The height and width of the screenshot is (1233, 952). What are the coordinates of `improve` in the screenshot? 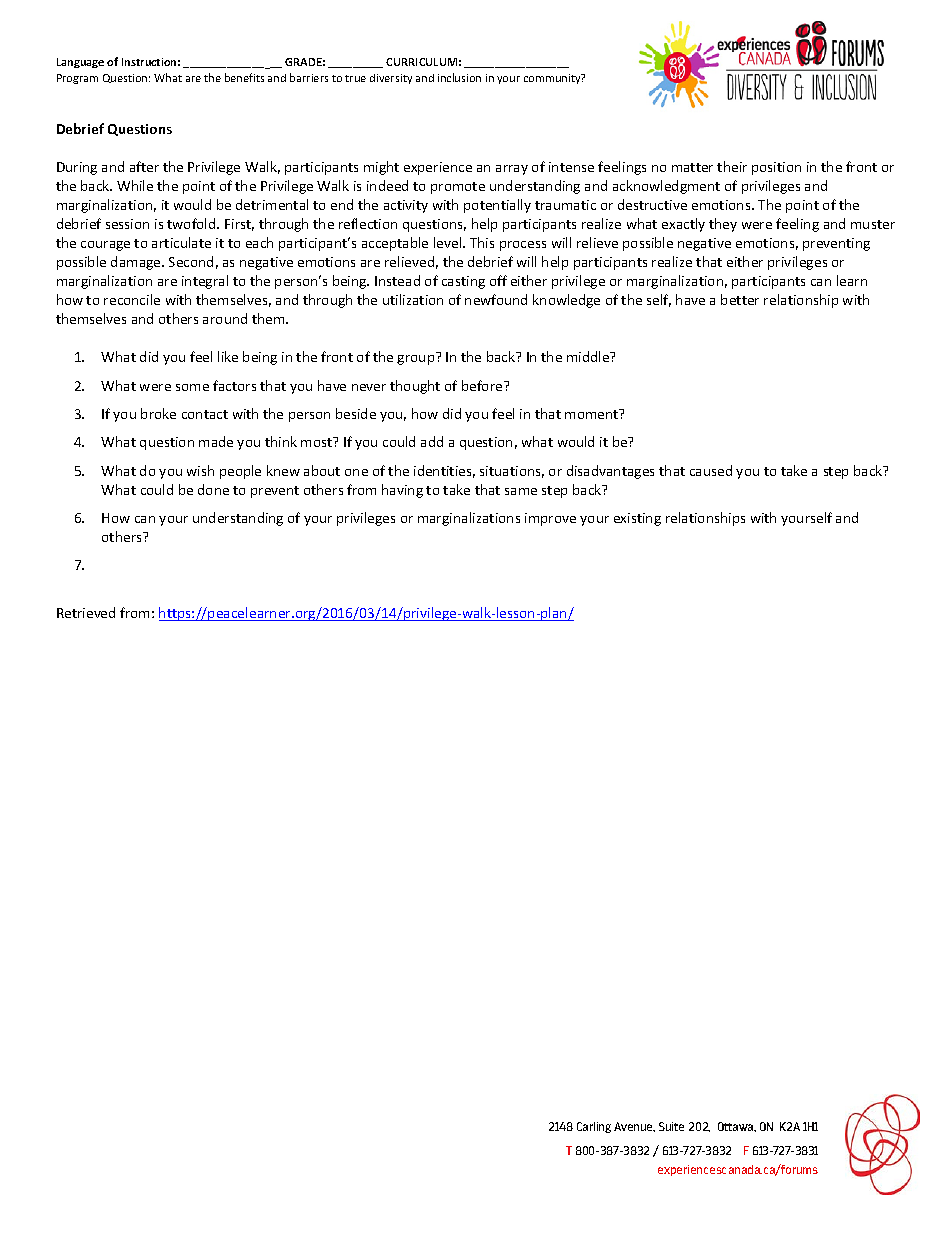 It's located at (550, 519).
